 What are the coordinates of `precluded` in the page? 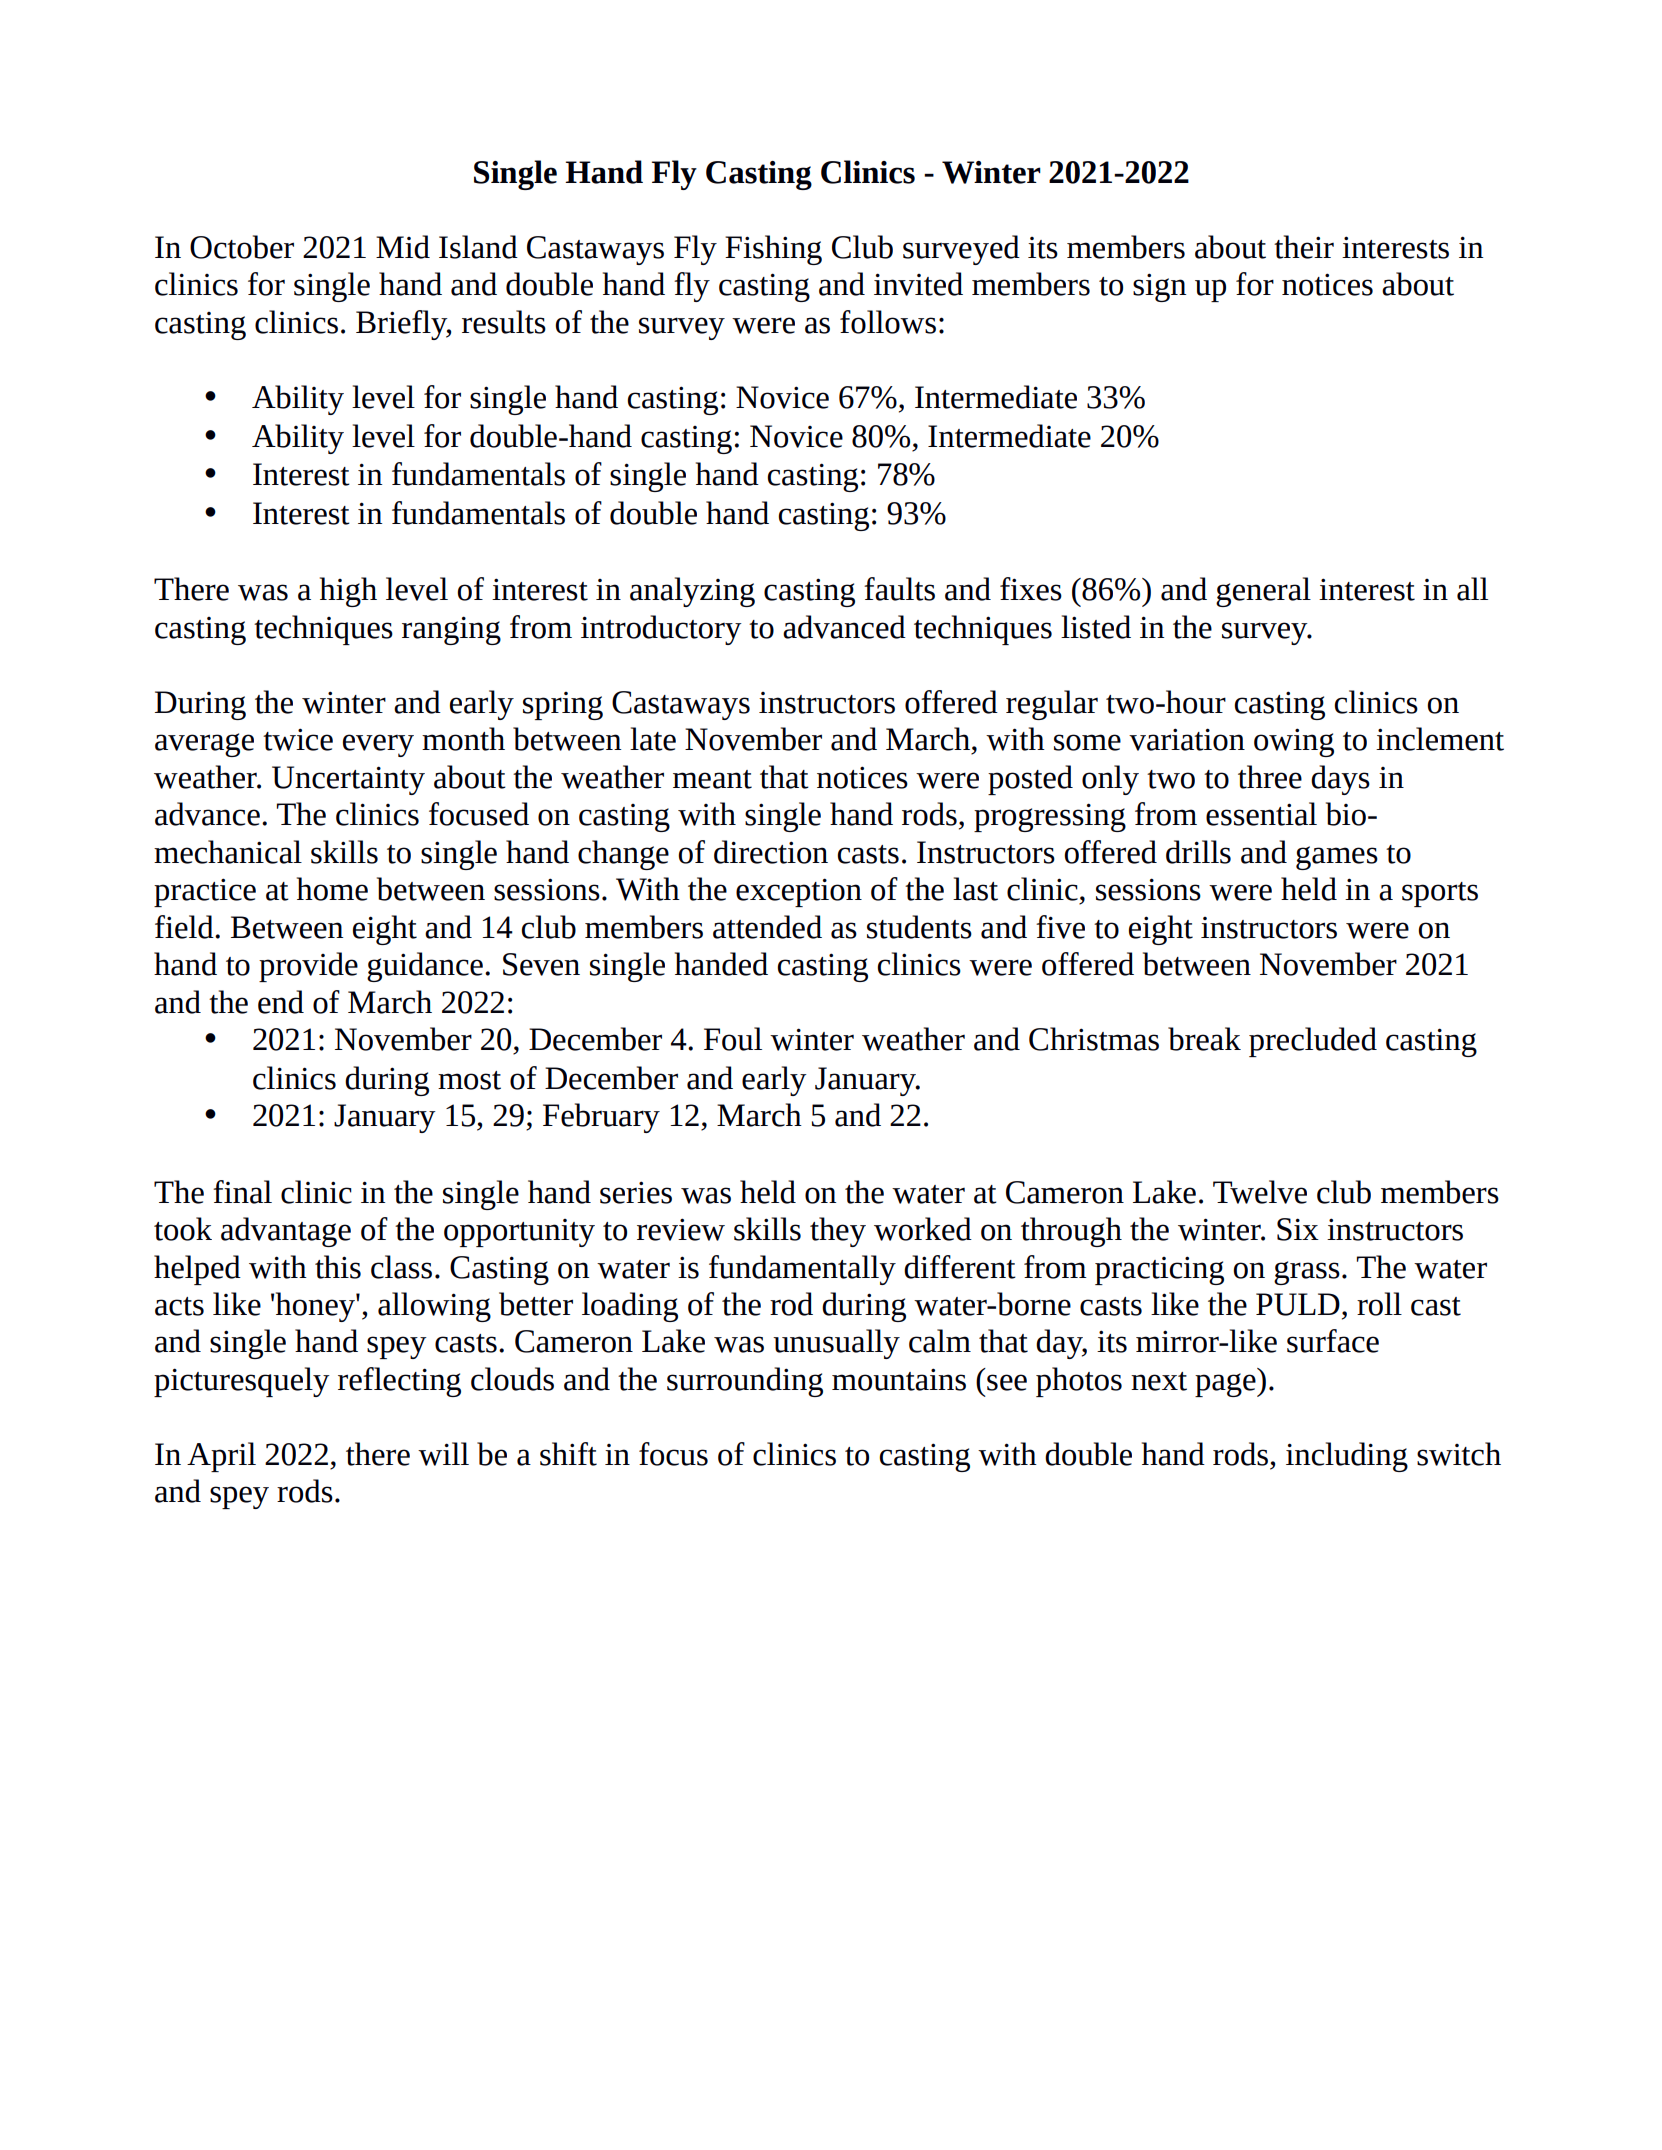 It's located at (1313, 1042).
